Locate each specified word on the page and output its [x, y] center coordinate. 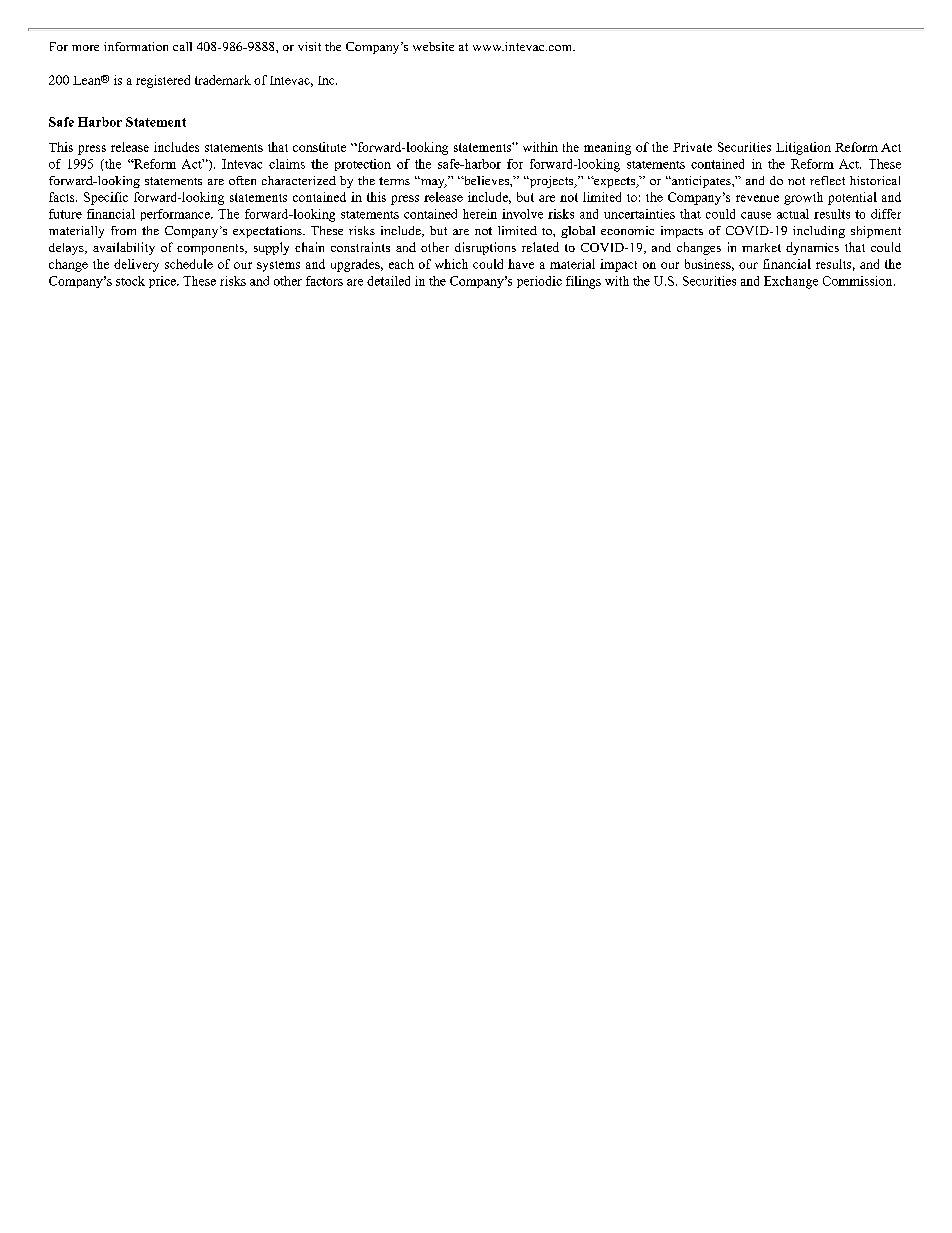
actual [793, 214]
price [163, 282]
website [433, 46]
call [182, 46]
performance [176, 215]
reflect [827, 180]
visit [309, 46]
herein [480, 214]
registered [163, 81]
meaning [607, 148]
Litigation [803, 148]
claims [287, 164]
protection [363, 165]
